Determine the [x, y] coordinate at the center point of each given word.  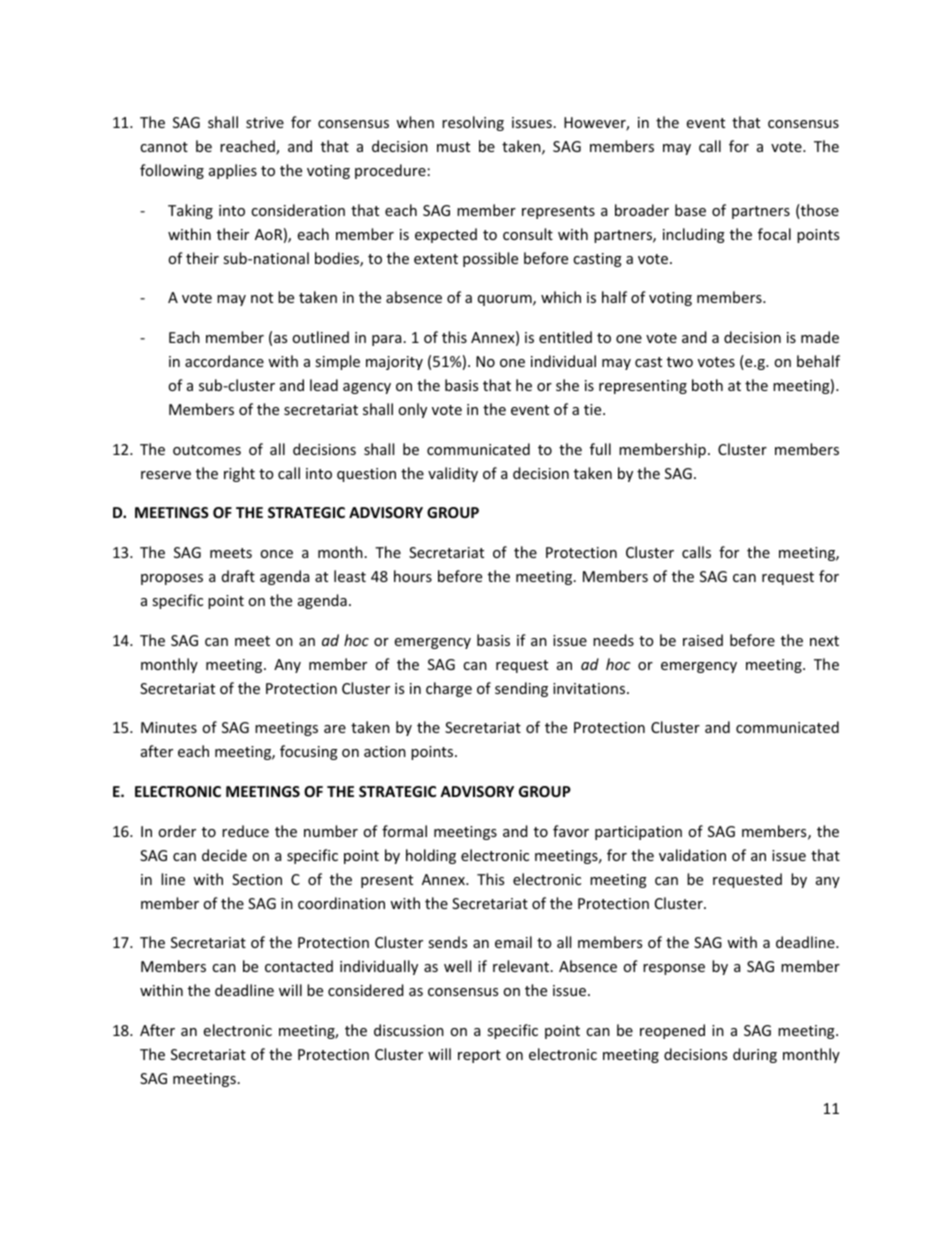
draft [238, 576]
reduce [245, 831]
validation [692, 855]
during [755, 1055]
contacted [299, 966]
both [707, 385]
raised [703, 640]
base [690, 210]
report [479, 1056]
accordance [224, 361]
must [453, 147]
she [567, 385]
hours [413, 576]
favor [571, 831]
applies [233, 171]
